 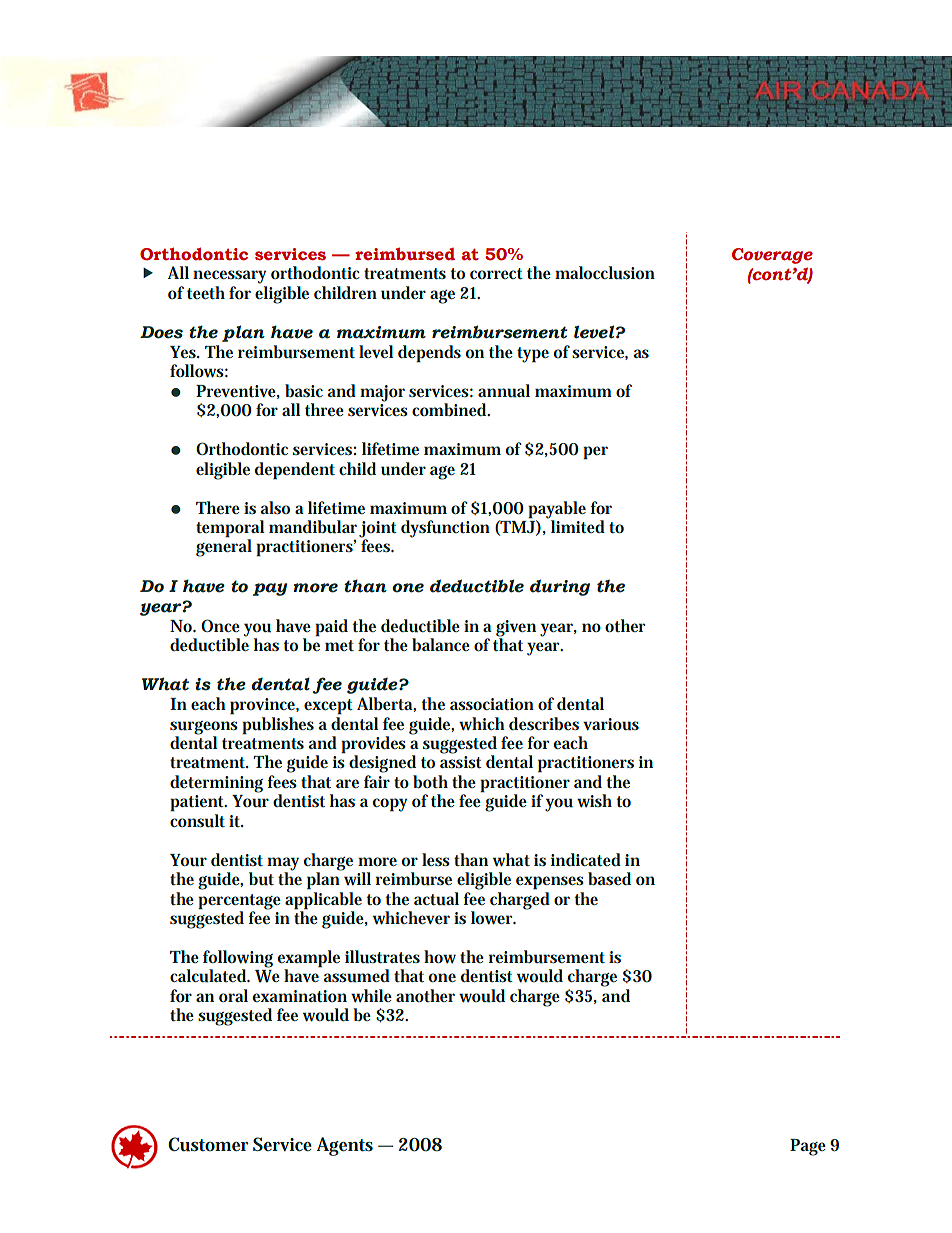 What do you see at coordinates (239, 903) in the page?
I see `percentage` at bounding box center [239, 903].
